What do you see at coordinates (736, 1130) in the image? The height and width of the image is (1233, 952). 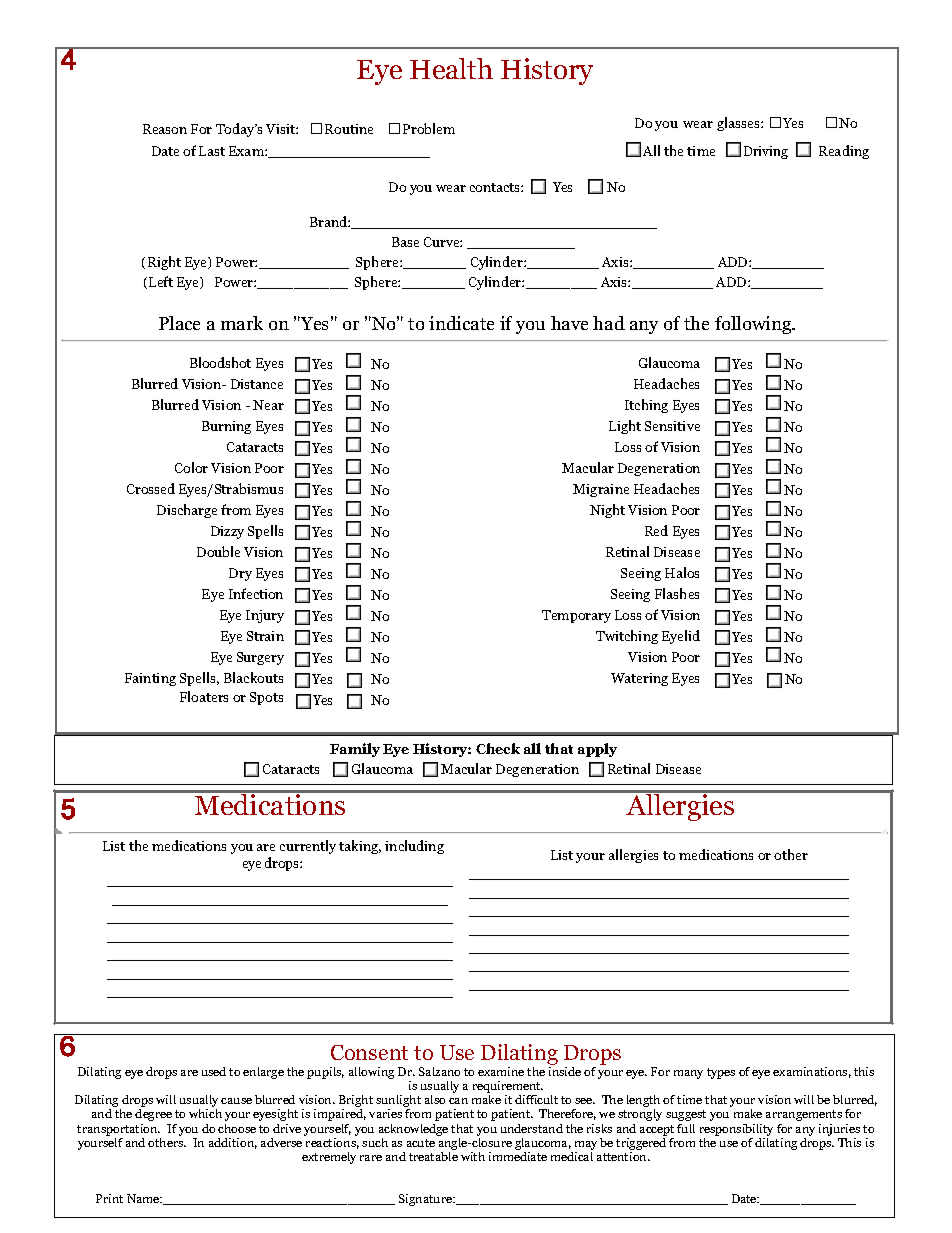 I see `responsibility` at bounding box center [736, 1130].
